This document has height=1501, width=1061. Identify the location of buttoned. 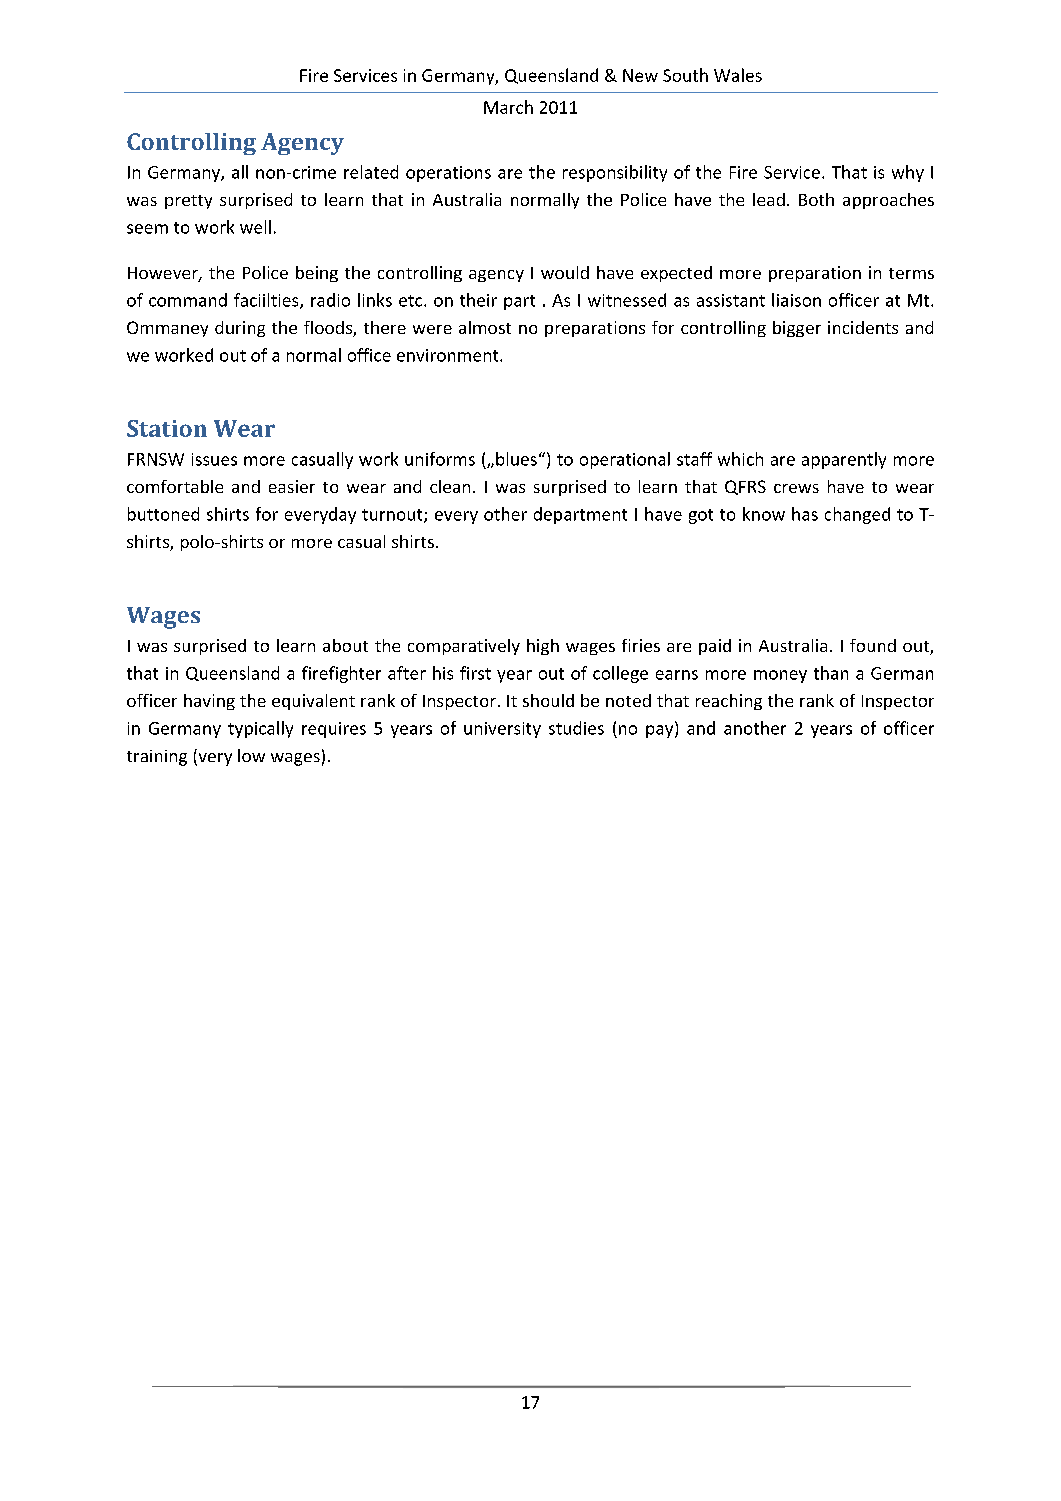
(163, 514).
